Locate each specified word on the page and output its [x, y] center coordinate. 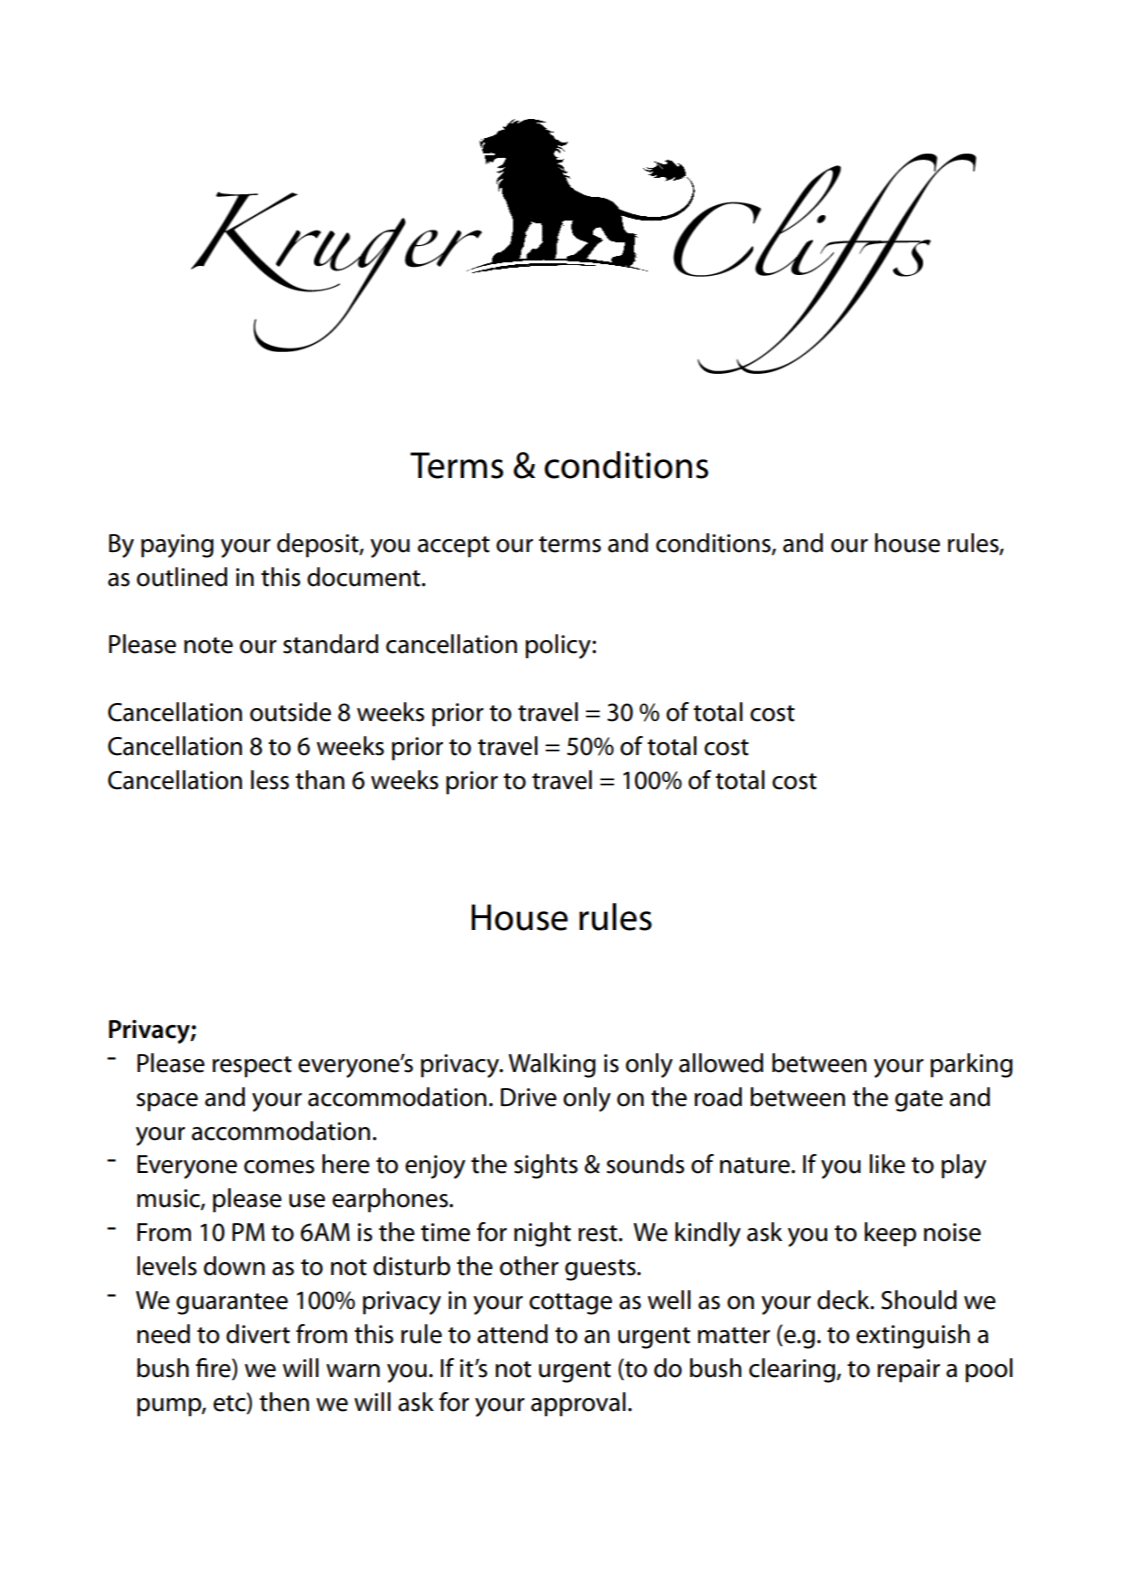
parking [971, 1065]
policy [559, 646]
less [270, 780]
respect [252, 1067]
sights [546, 1166]
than [320, 780]
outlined [182, 577]
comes [279, 1167]
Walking [552, 1065]
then [284, 1402]
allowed [721, 1063]
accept [454, 547]
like [887, 1164]
